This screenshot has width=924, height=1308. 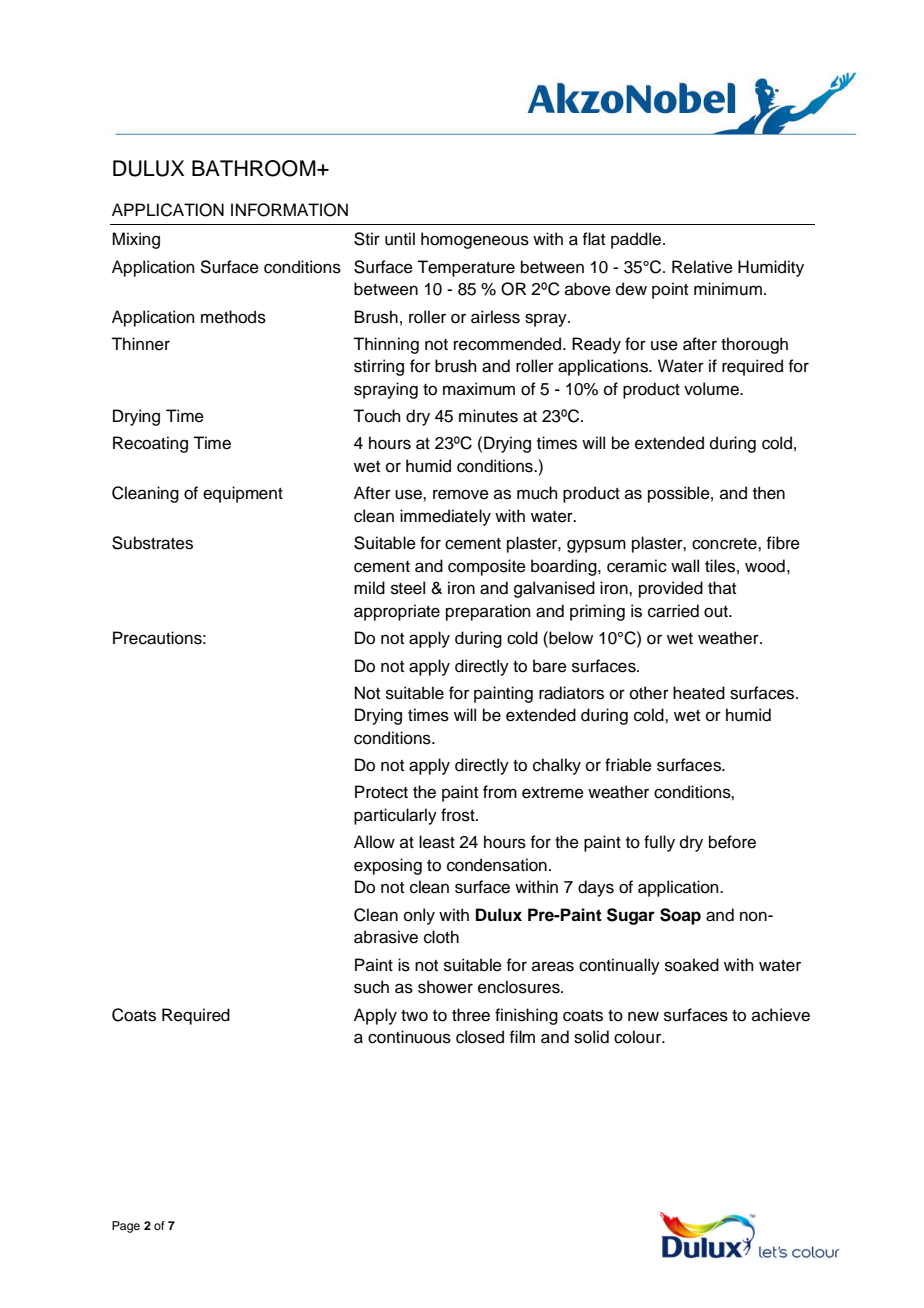 I want to click on BATHROOM, so click(x=255, y=168).
